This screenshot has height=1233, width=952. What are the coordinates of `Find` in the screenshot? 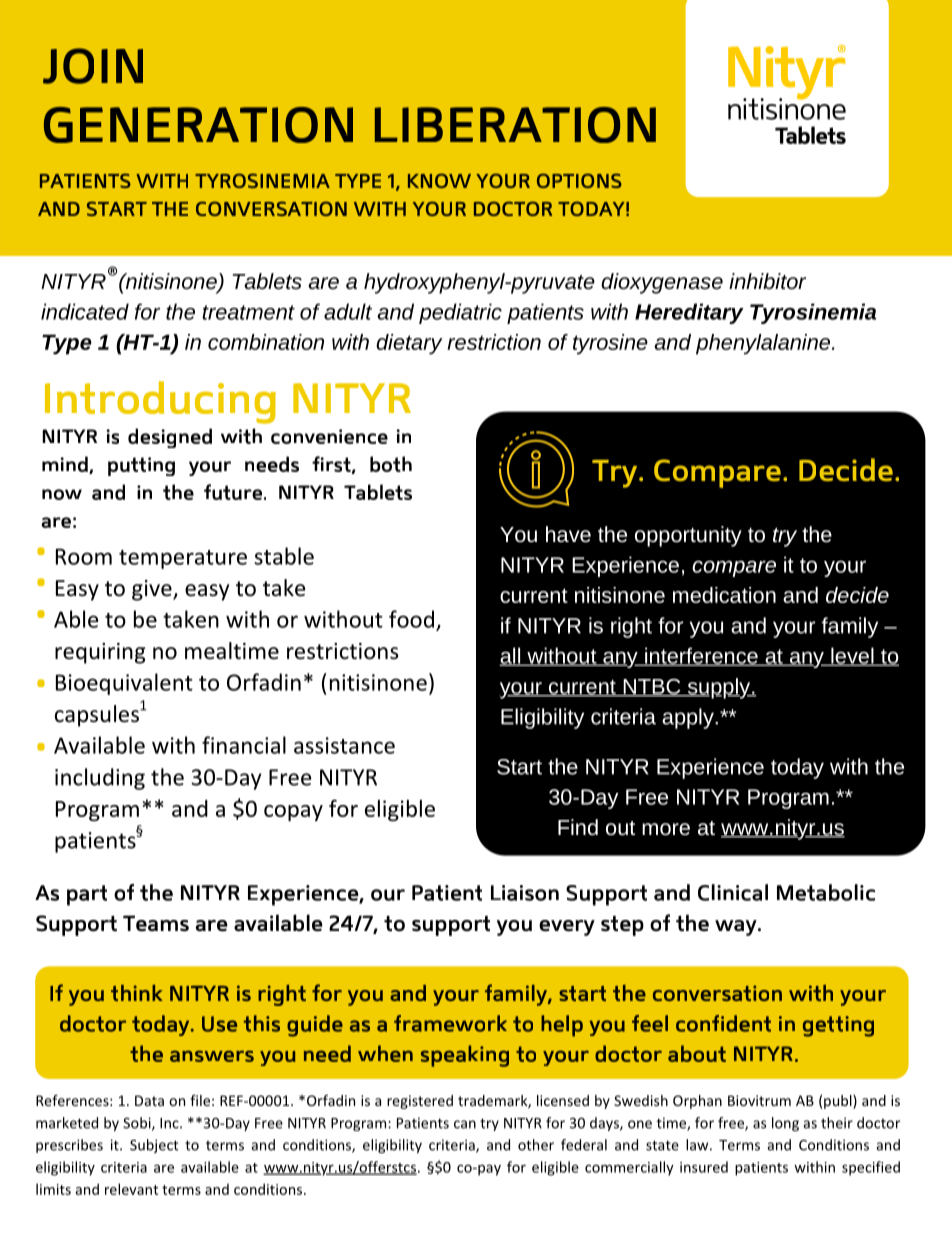 It's located at (578, 827).
